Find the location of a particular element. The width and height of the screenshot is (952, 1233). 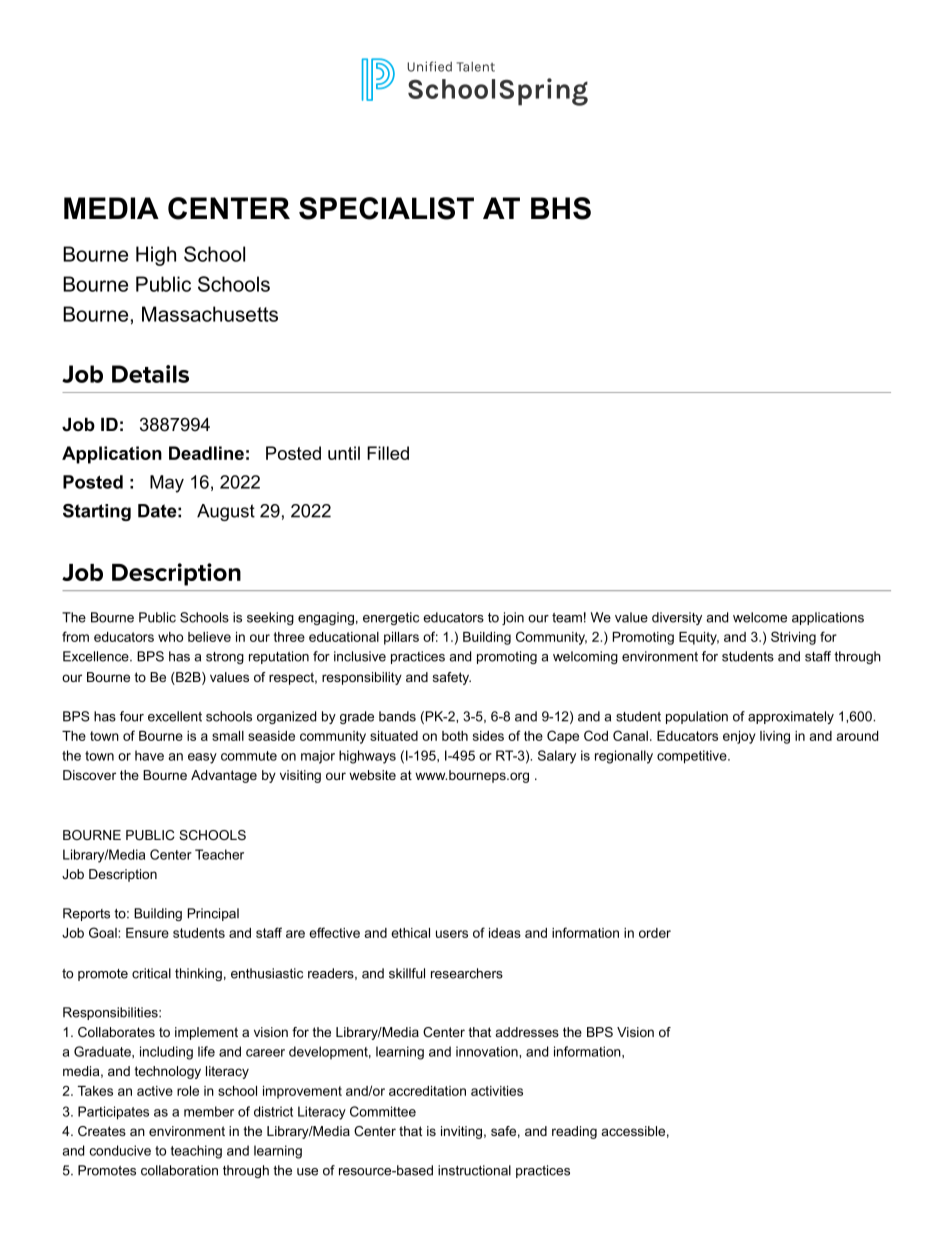

teaching is located at coordinates (196, 1152).
